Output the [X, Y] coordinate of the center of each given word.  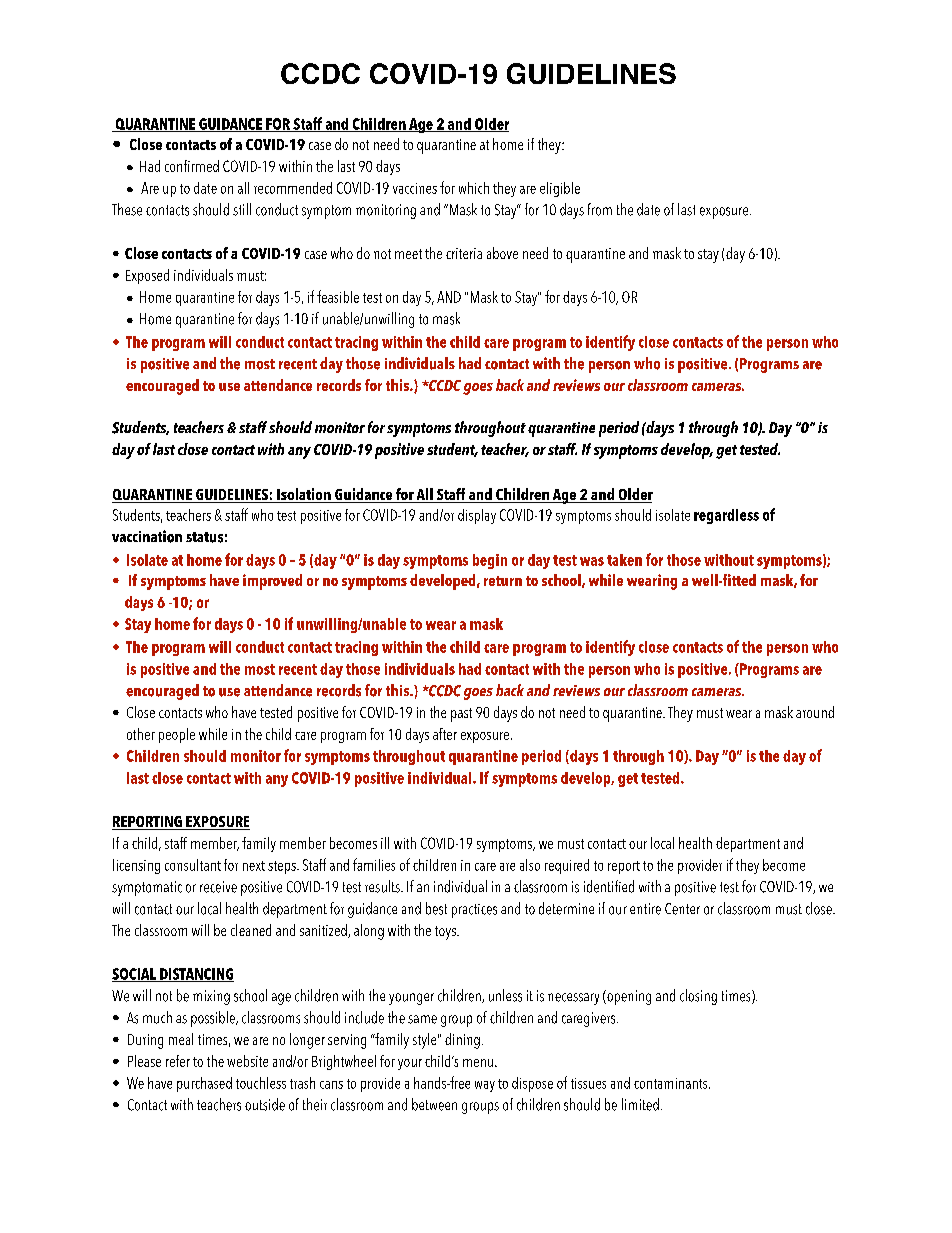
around [815, 712]
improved [272, 582]
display [477, 516]
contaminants [672, 1083]
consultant [193, 865]
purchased [204, 1084]
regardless [726, 516]
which [474, 188]
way [485, 1086]
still [242, 209]
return [503, 581]
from [600, 209]
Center [682, 909]
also [530, 865]
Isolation [304, 495]
